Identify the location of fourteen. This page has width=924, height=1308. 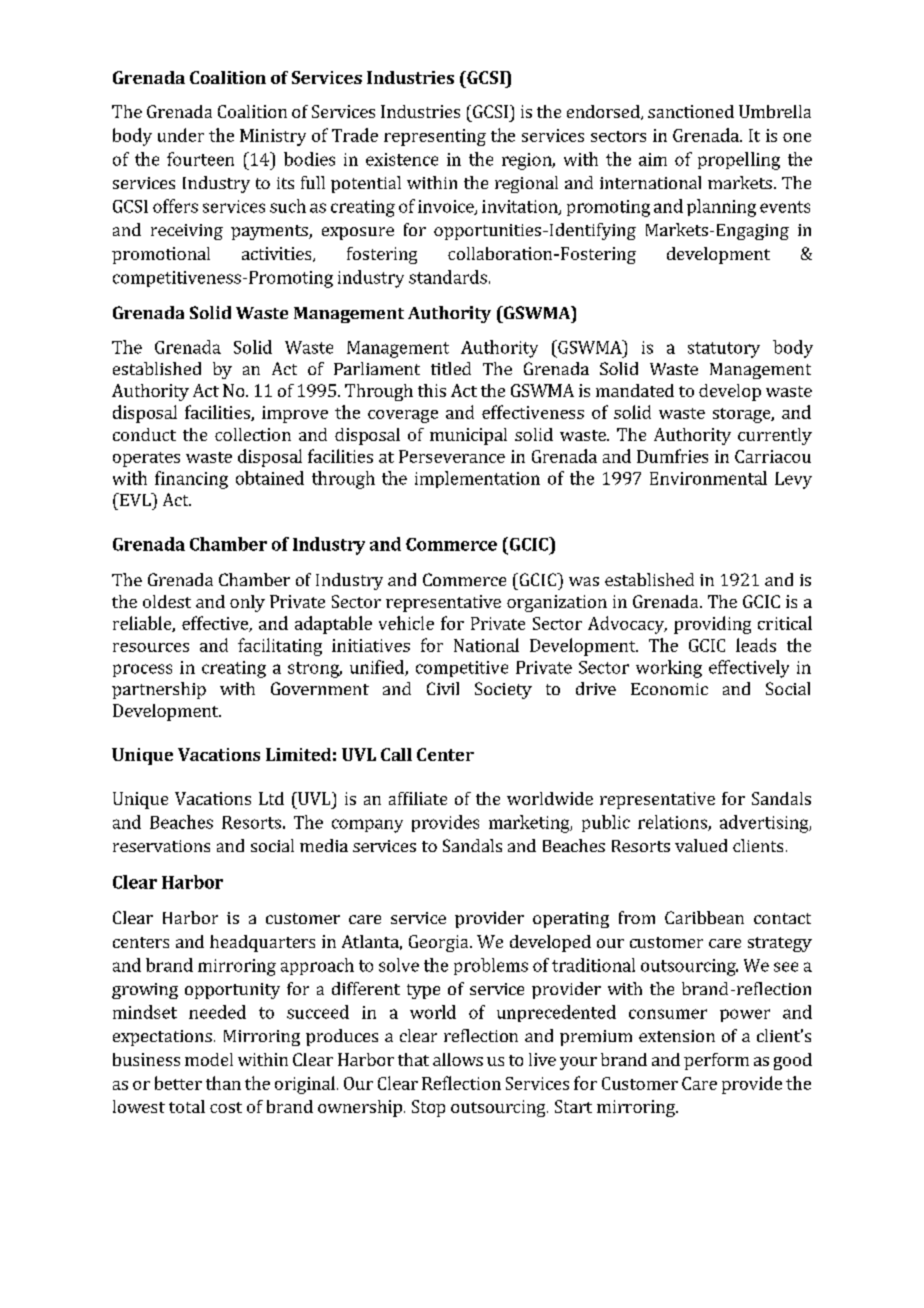
(200, 159).
